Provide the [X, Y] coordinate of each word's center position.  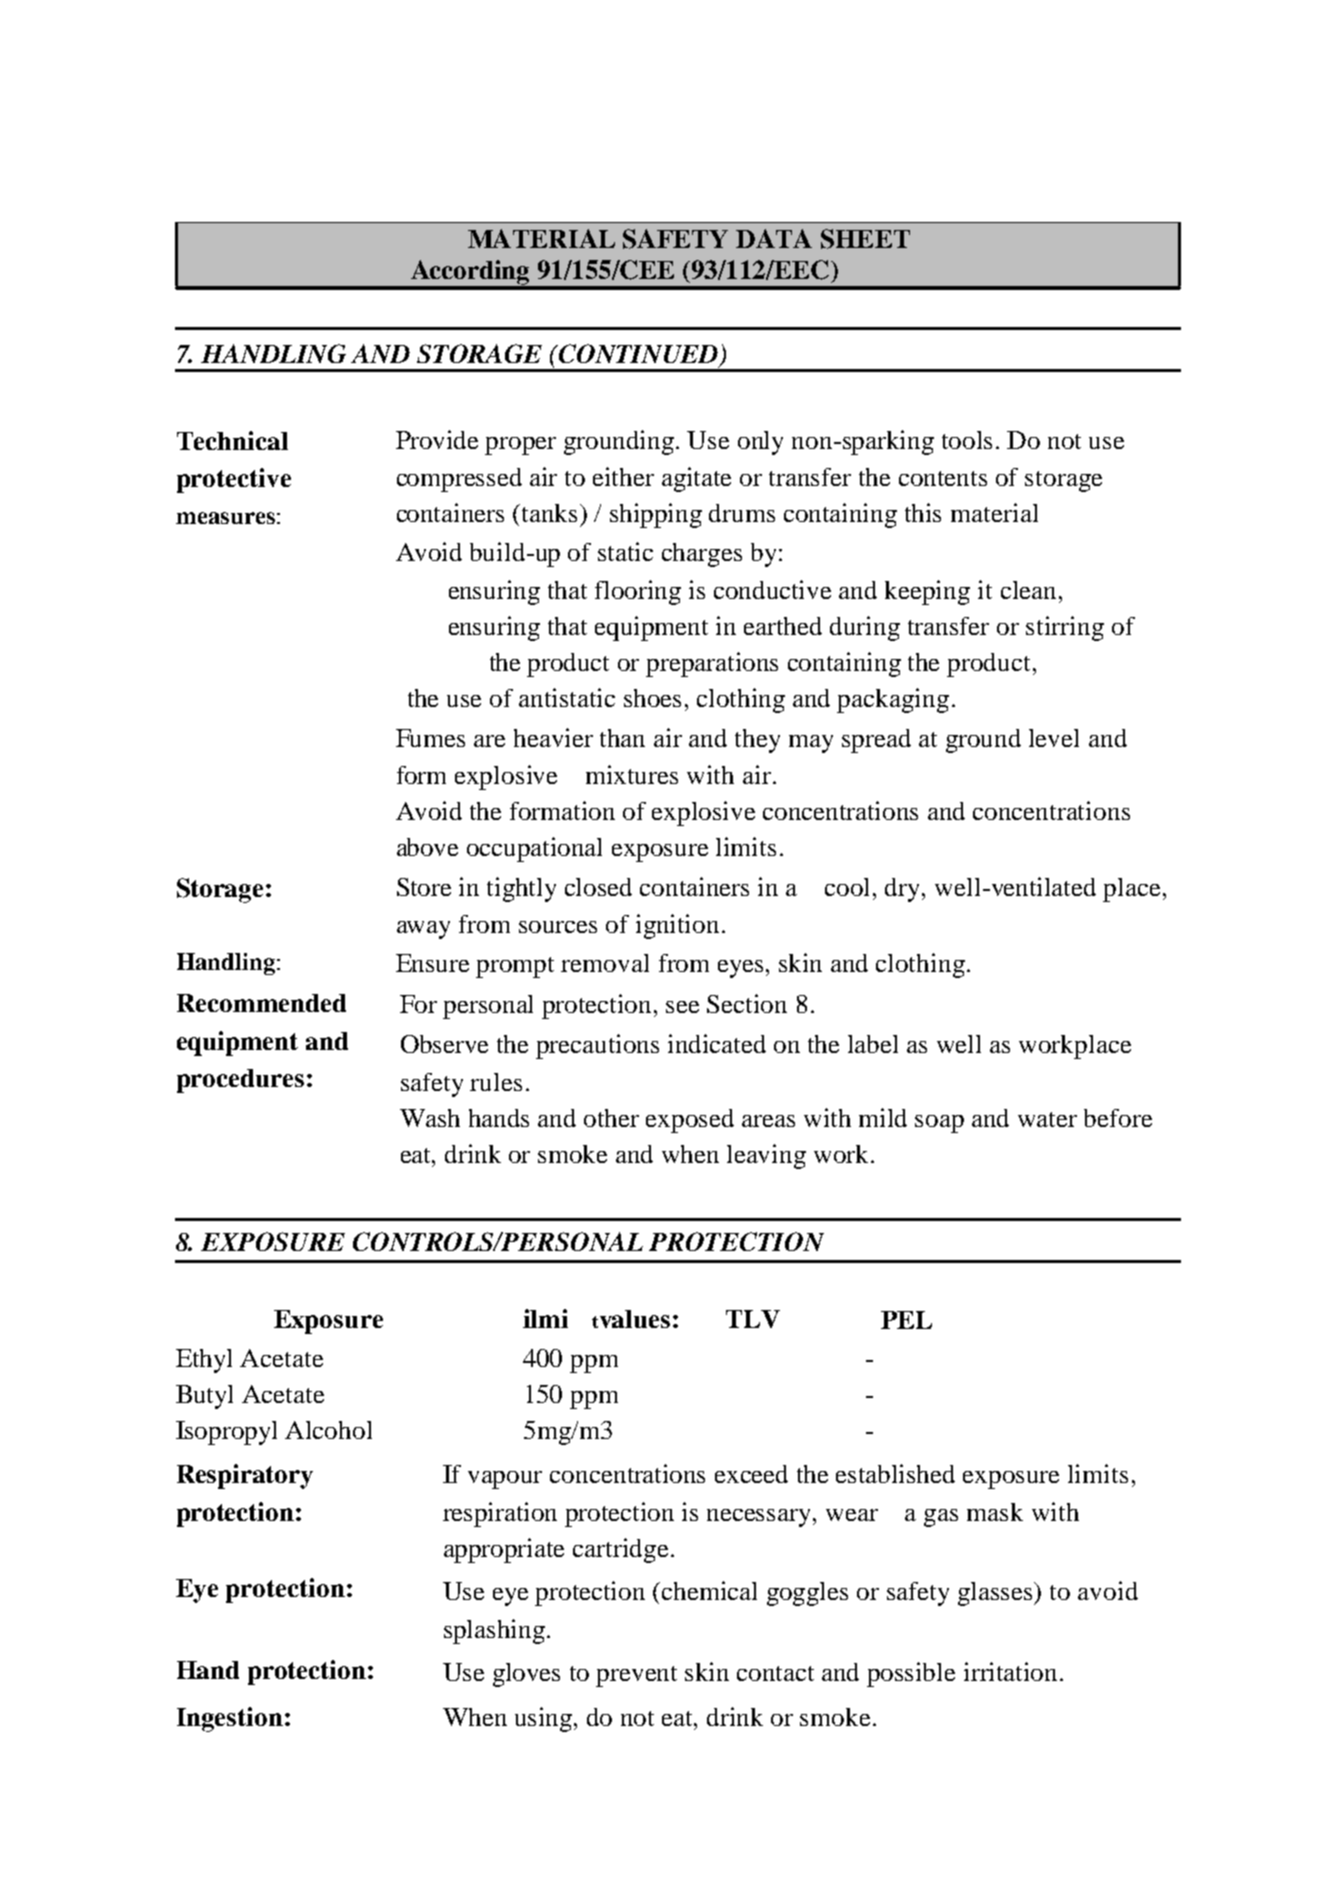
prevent [636, 1676]
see [682, 1007]
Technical [232, 440]
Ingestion [230, 1719]
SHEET [865, 239]
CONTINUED [639, 355]
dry [904, 890]
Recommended [261, 1003]
